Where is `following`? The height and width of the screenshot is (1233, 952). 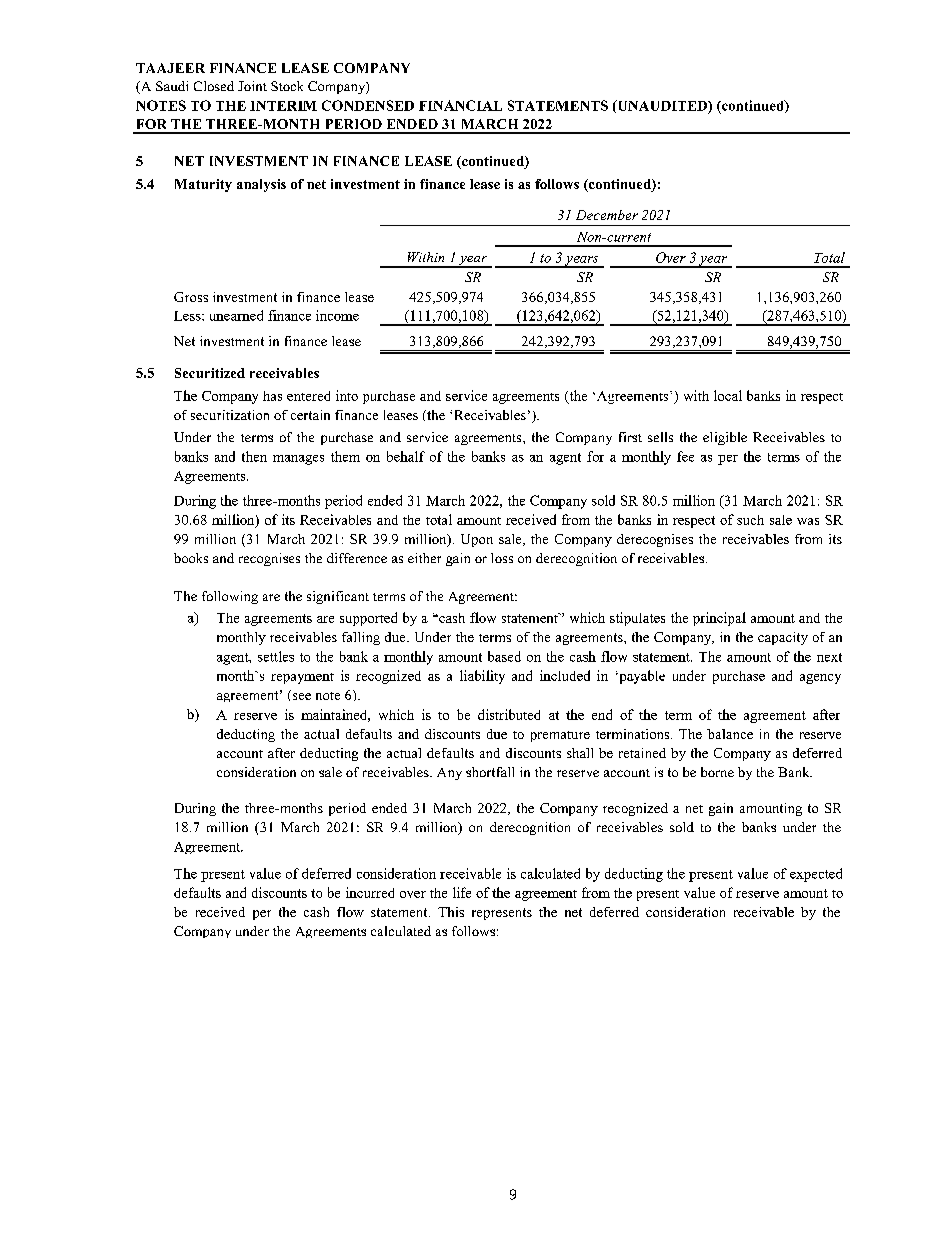
following is located at coordinates (230, 597).
